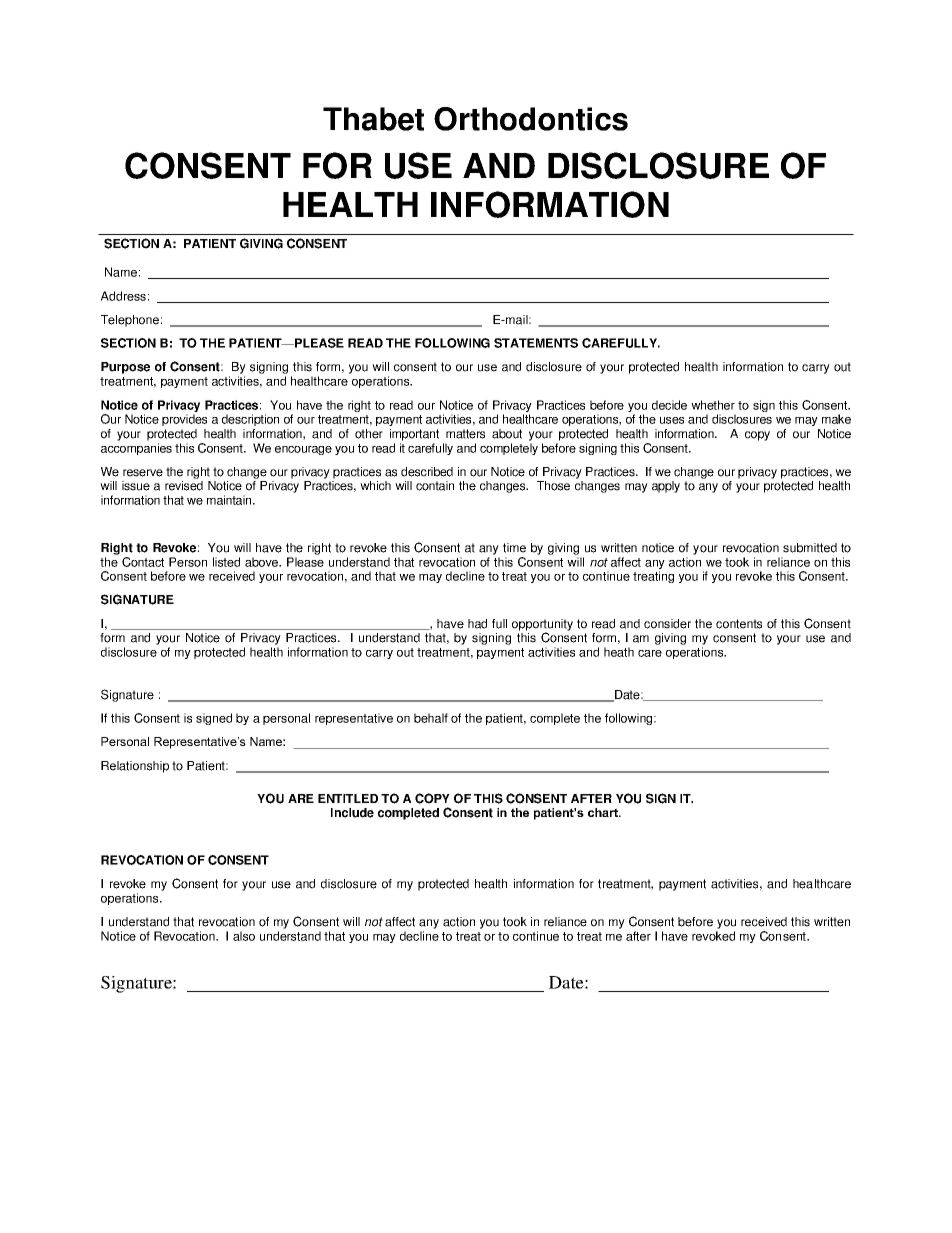  Describe the element at coordinates (514, 548) in the screenshot. I see `time` at that location.
